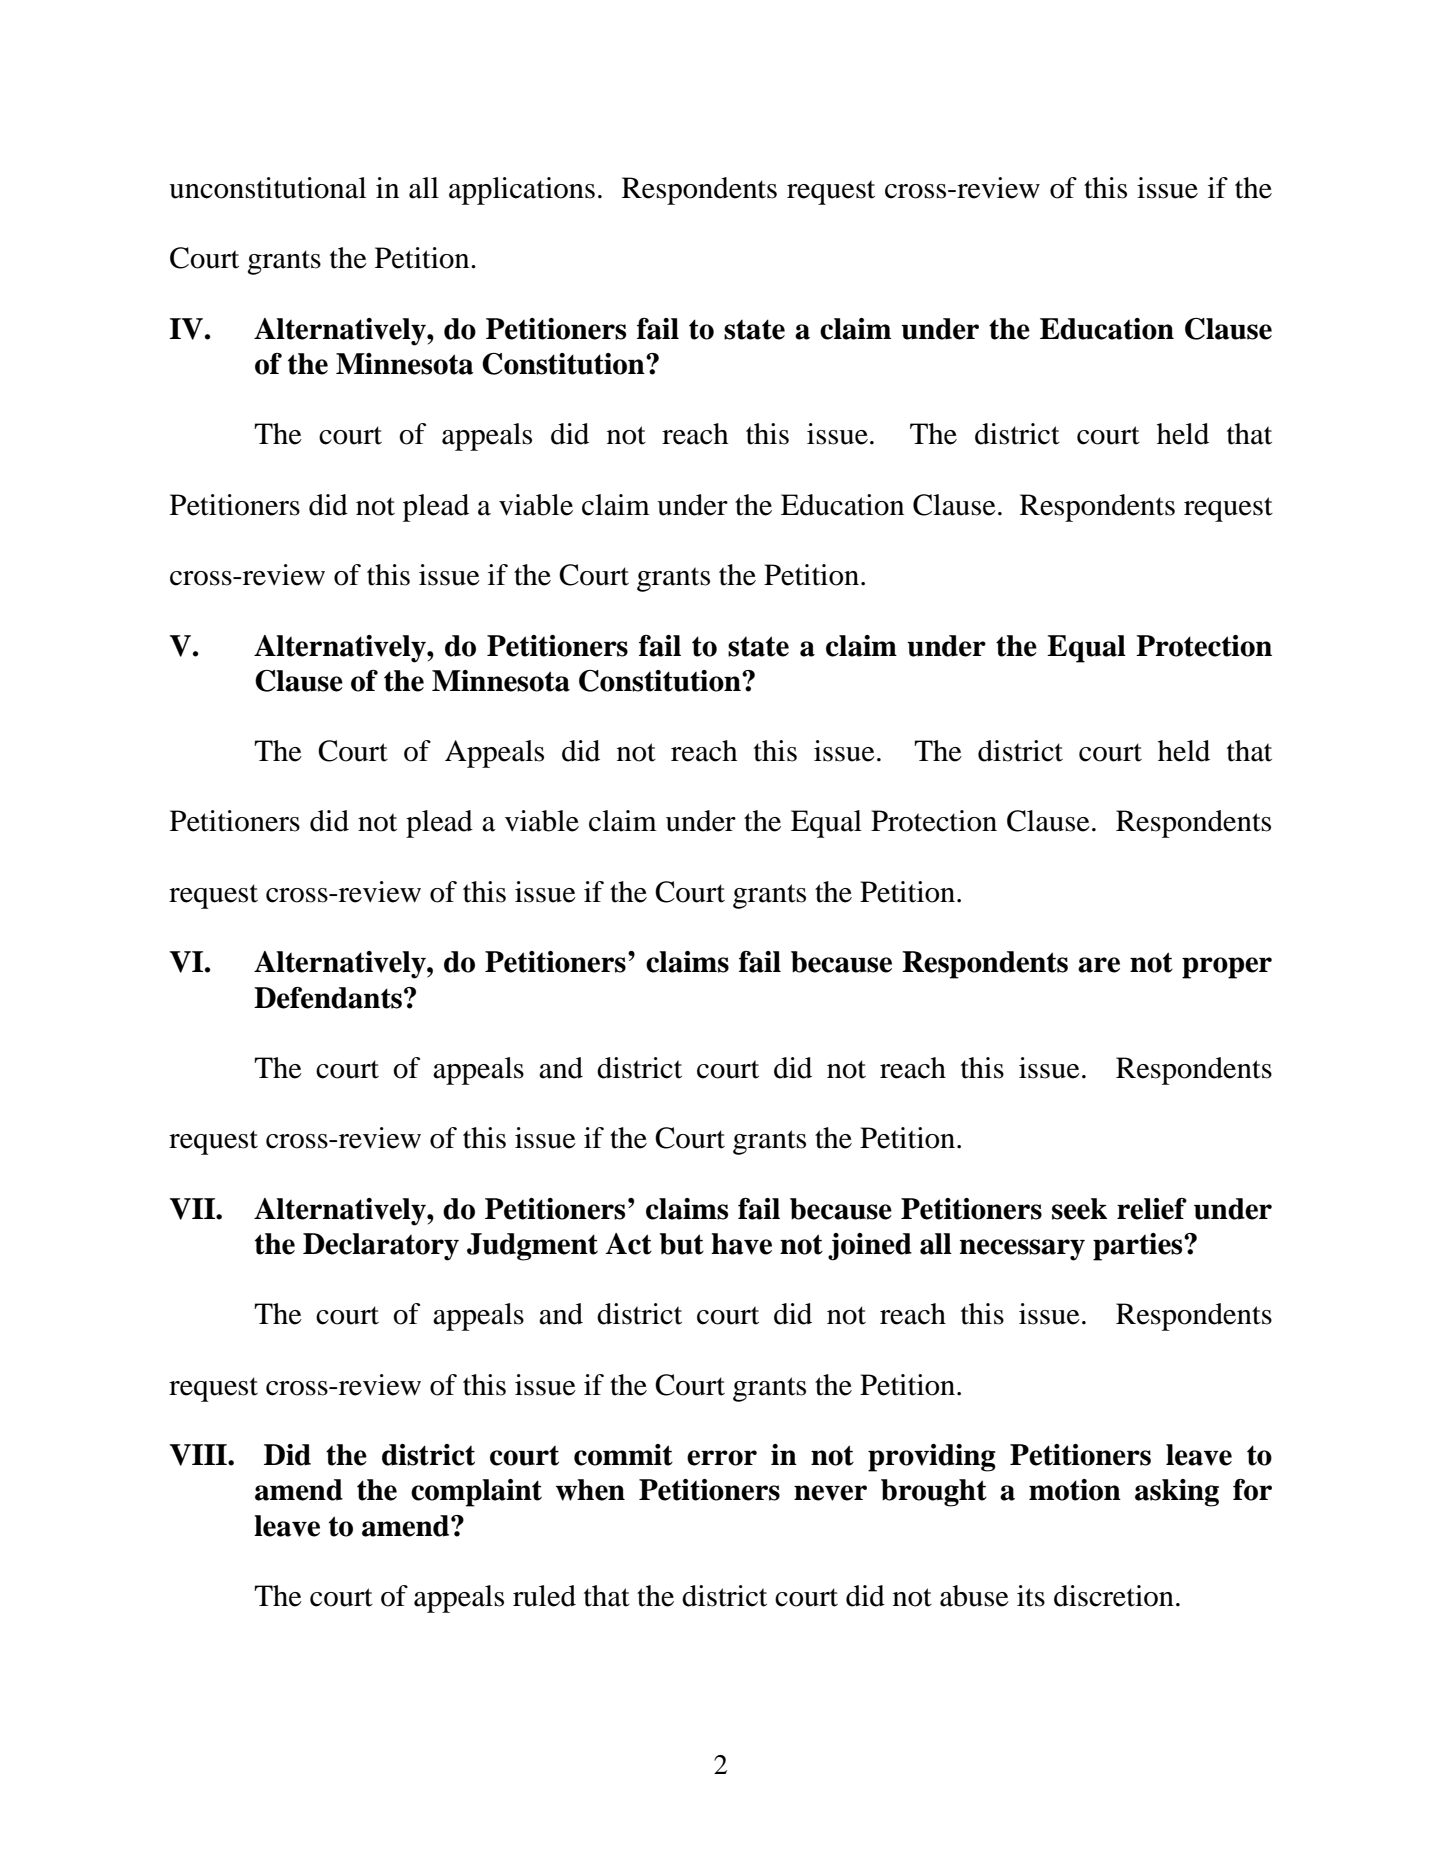 The width and height of the screenshot is (1442, 1865). I want to click on never, so click(830, 1493).
